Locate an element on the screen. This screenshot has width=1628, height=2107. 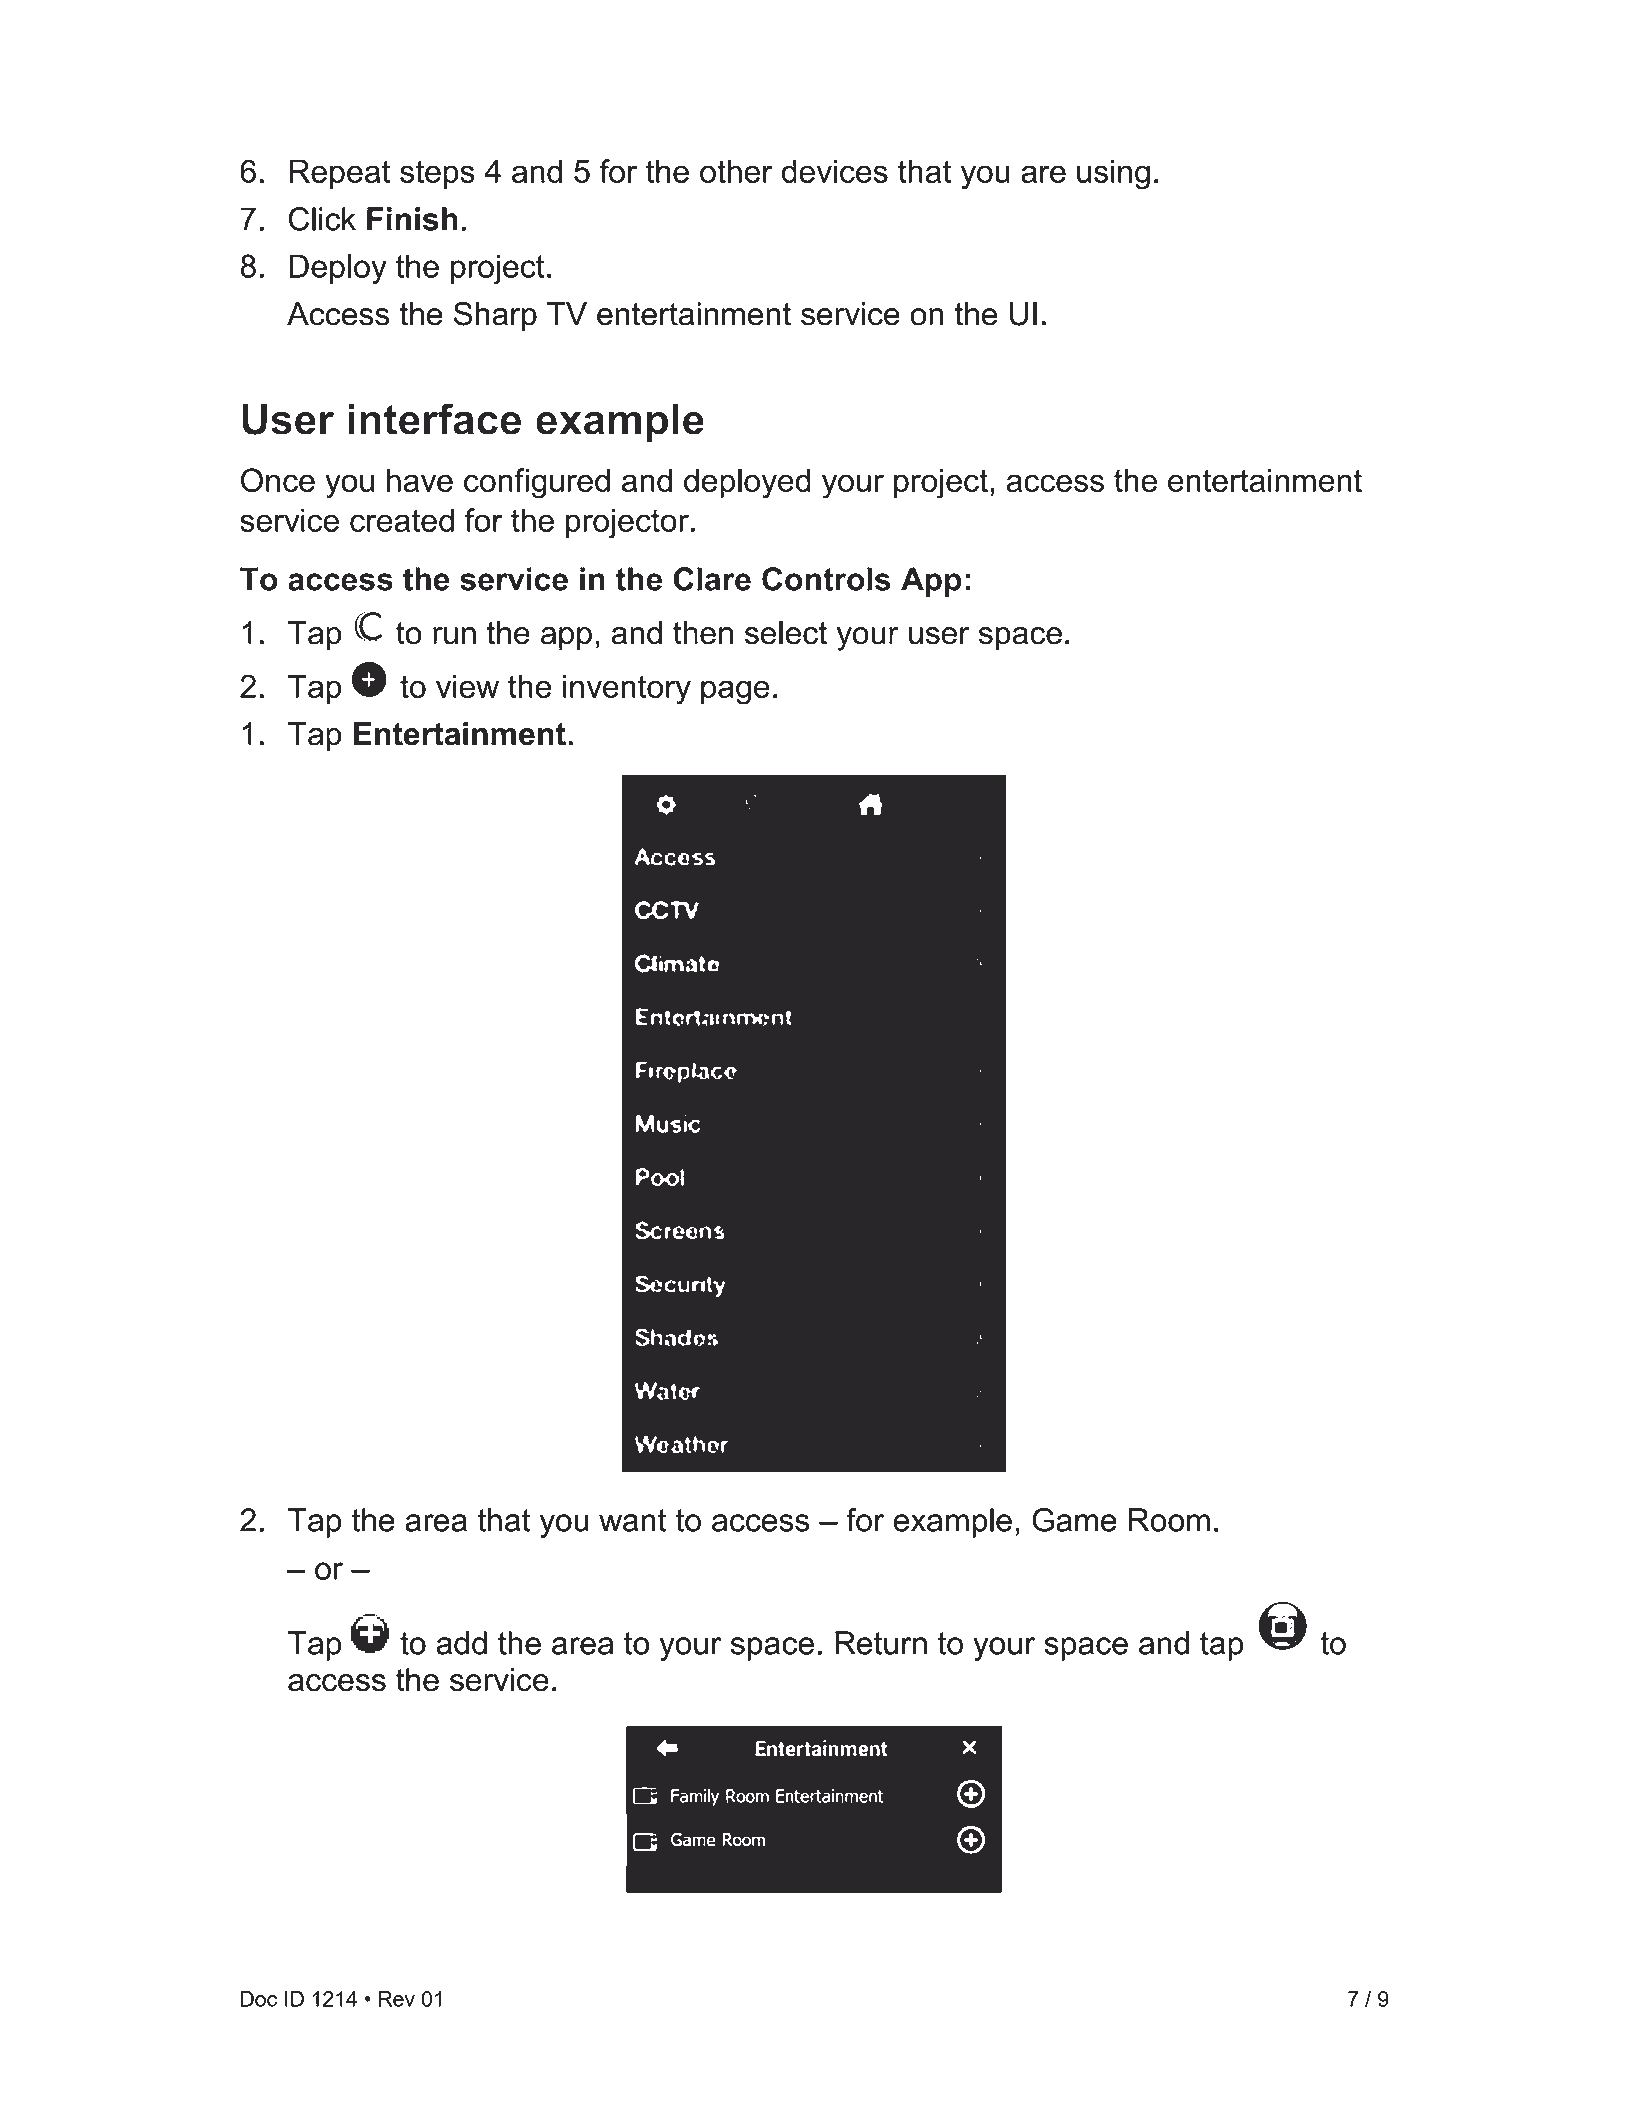
Return is located at coordinates (881, 1643).
